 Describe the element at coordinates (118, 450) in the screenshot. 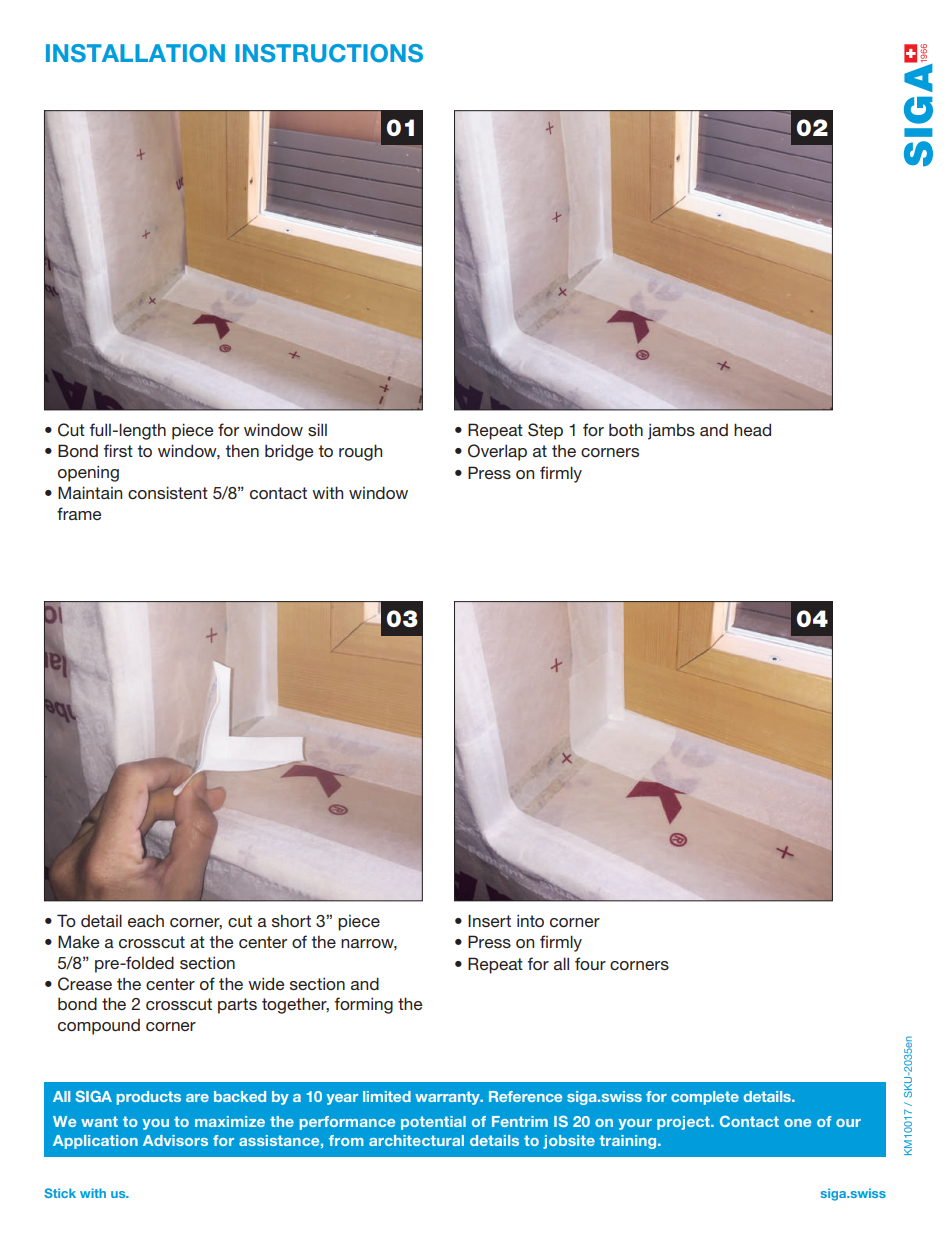

I see `first` at that location.
